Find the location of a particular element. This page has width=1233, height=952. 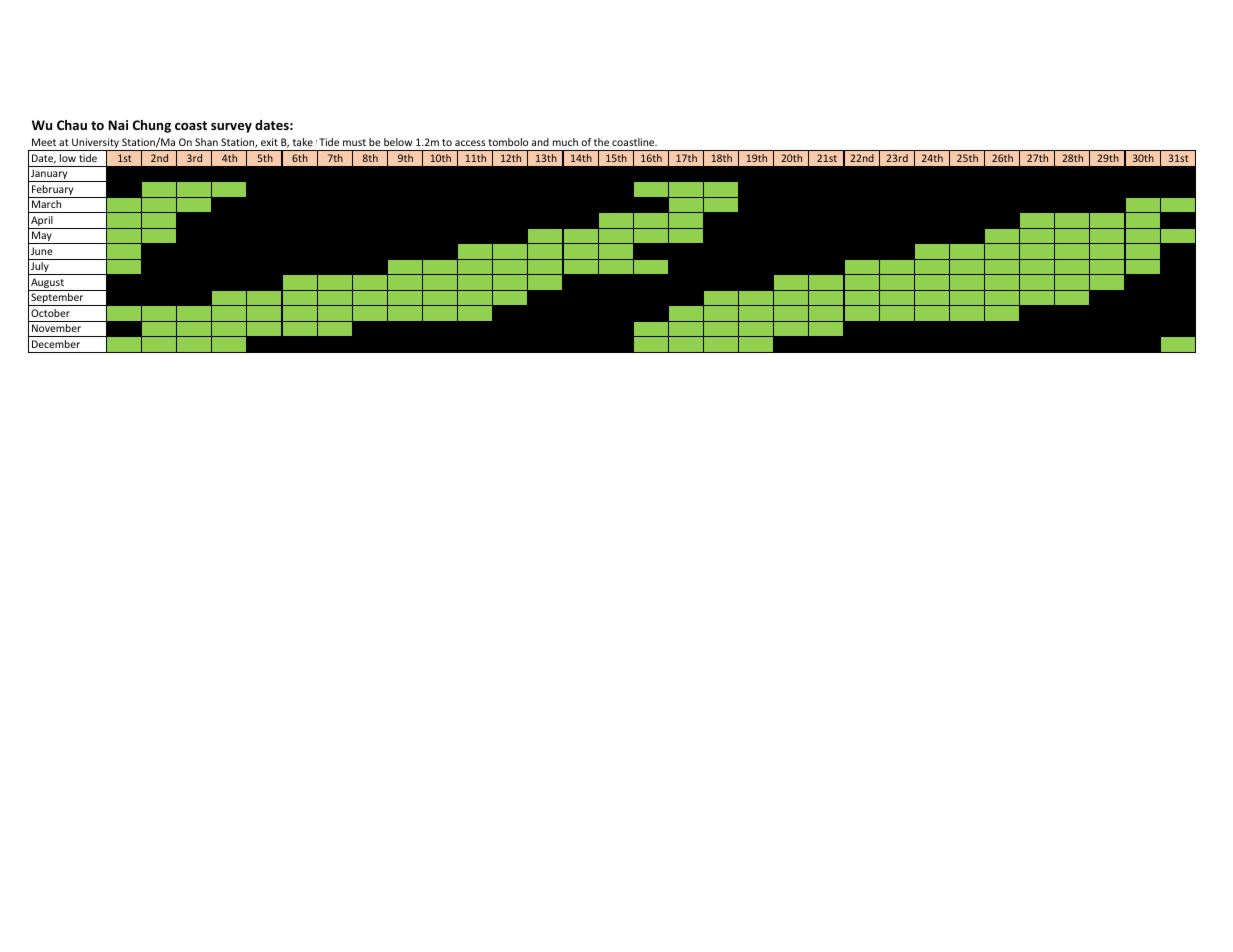

September is located at coordinates (57, 299).
